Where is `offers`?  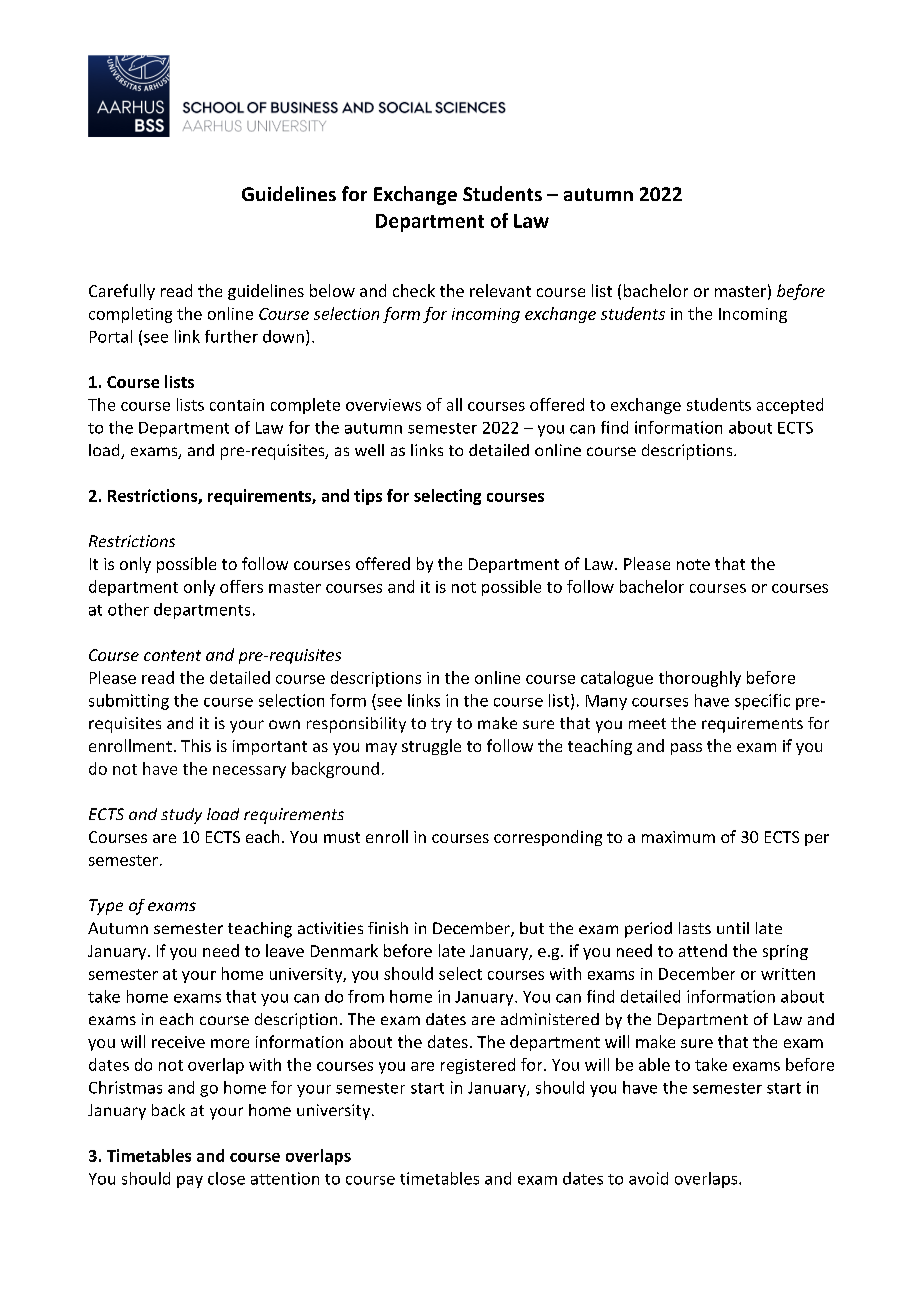
offers is located at coordinates (241, 586).
